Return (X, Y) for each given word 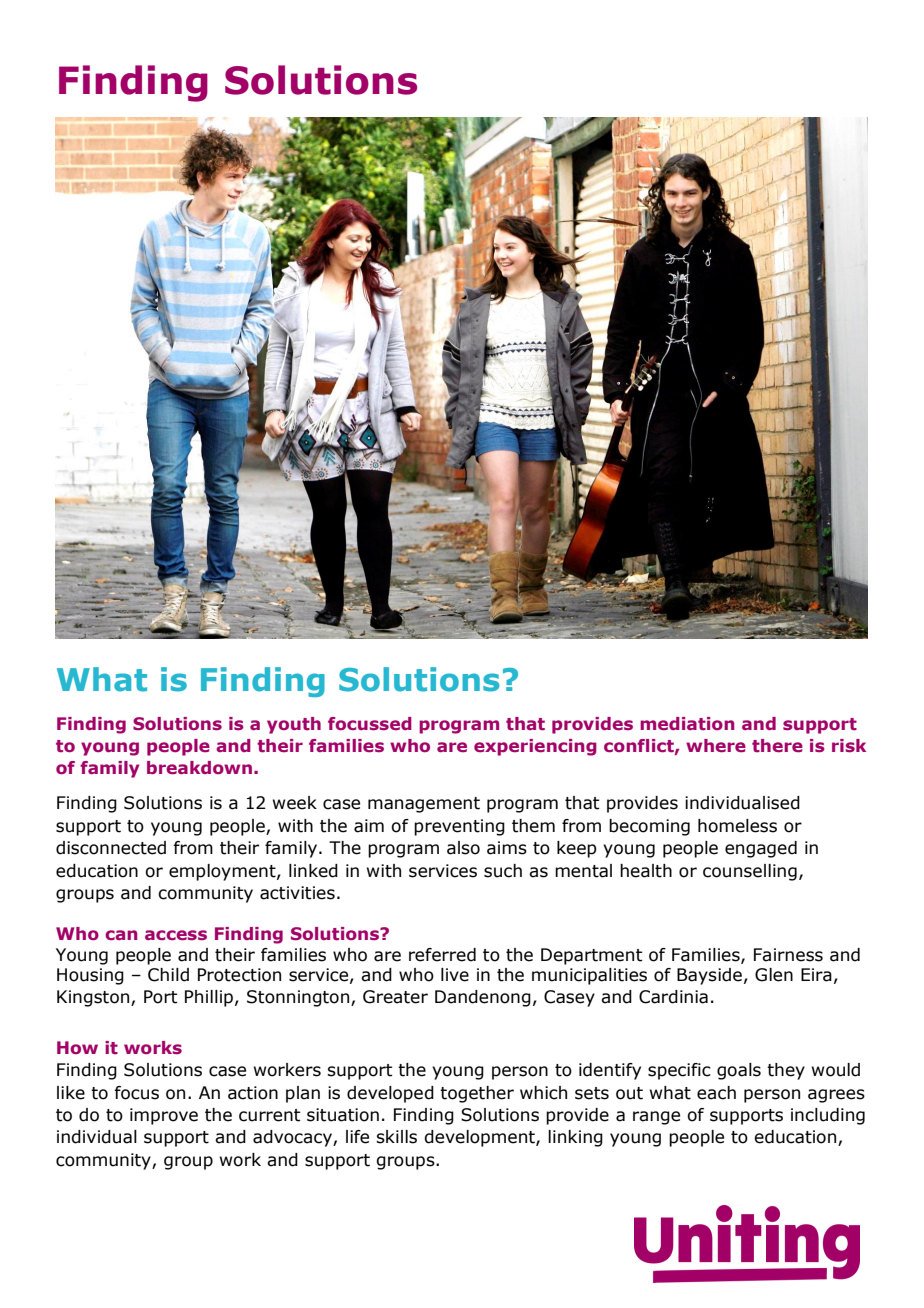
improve (164, 1116)
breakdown (199, 767)
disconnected (111, 848)
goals (739, 1071)
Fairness (788, 955)
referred (442, 955)
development (480, 1138)
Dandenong (483, 998)
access (176, 935)
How (77, 1047)
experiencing (535, 747)
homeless (737, 826)
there (777, 745)
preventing (459, 827)
